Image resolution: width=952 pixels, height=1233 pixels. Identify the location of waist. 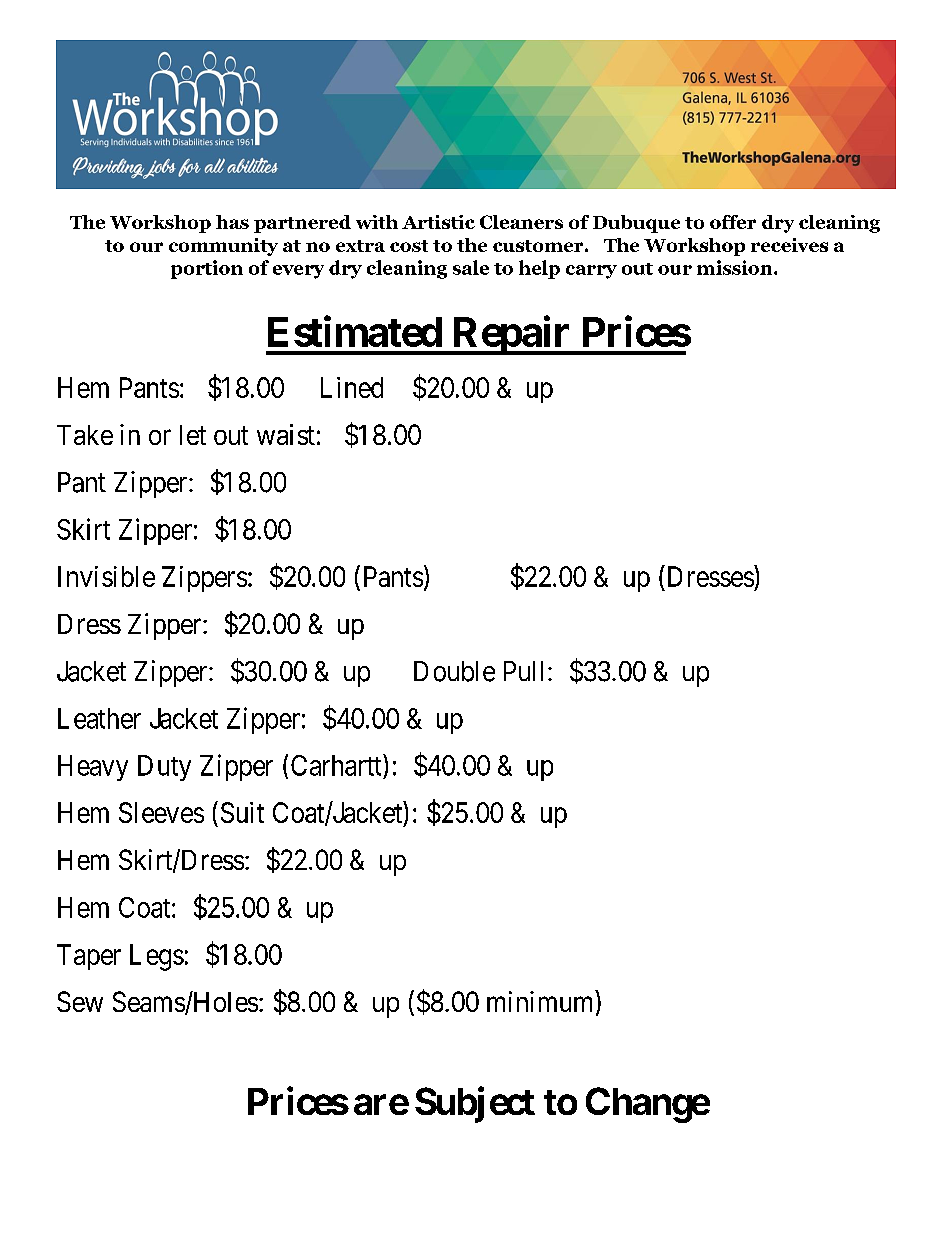
(286, 434).
